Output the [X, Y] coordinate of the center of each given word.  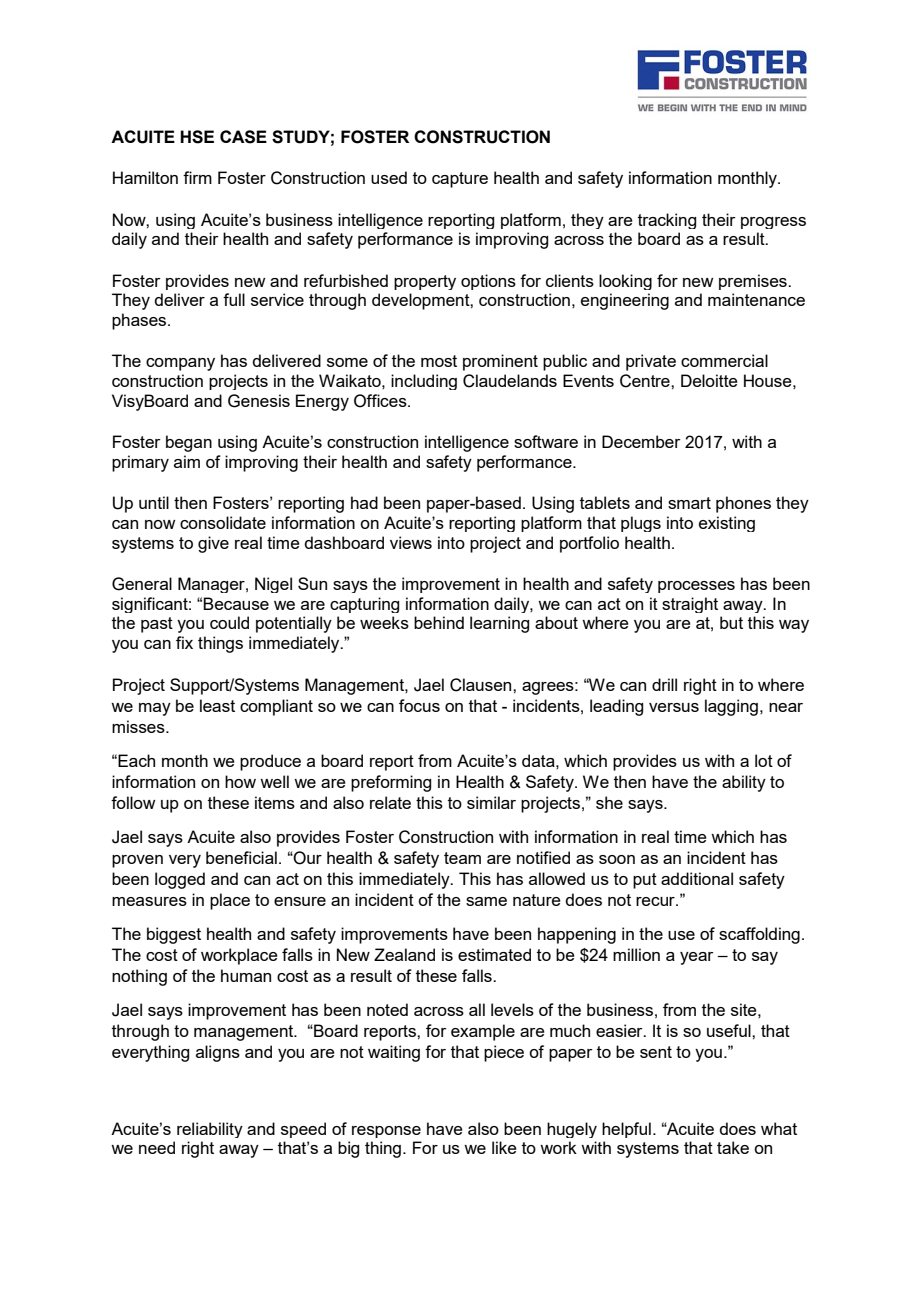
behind [439, 622]
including [424, 382]
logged [180, 880]
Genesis [259, 401]
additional [697, 878]
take [733, 1147]
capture [460, 180]
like [504, 1147]
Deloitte [709, 380]
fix [184, 642]
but [731, 622]
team [462, 858]
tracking [667, 221]
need [157, 1147]
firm [197, 177]
